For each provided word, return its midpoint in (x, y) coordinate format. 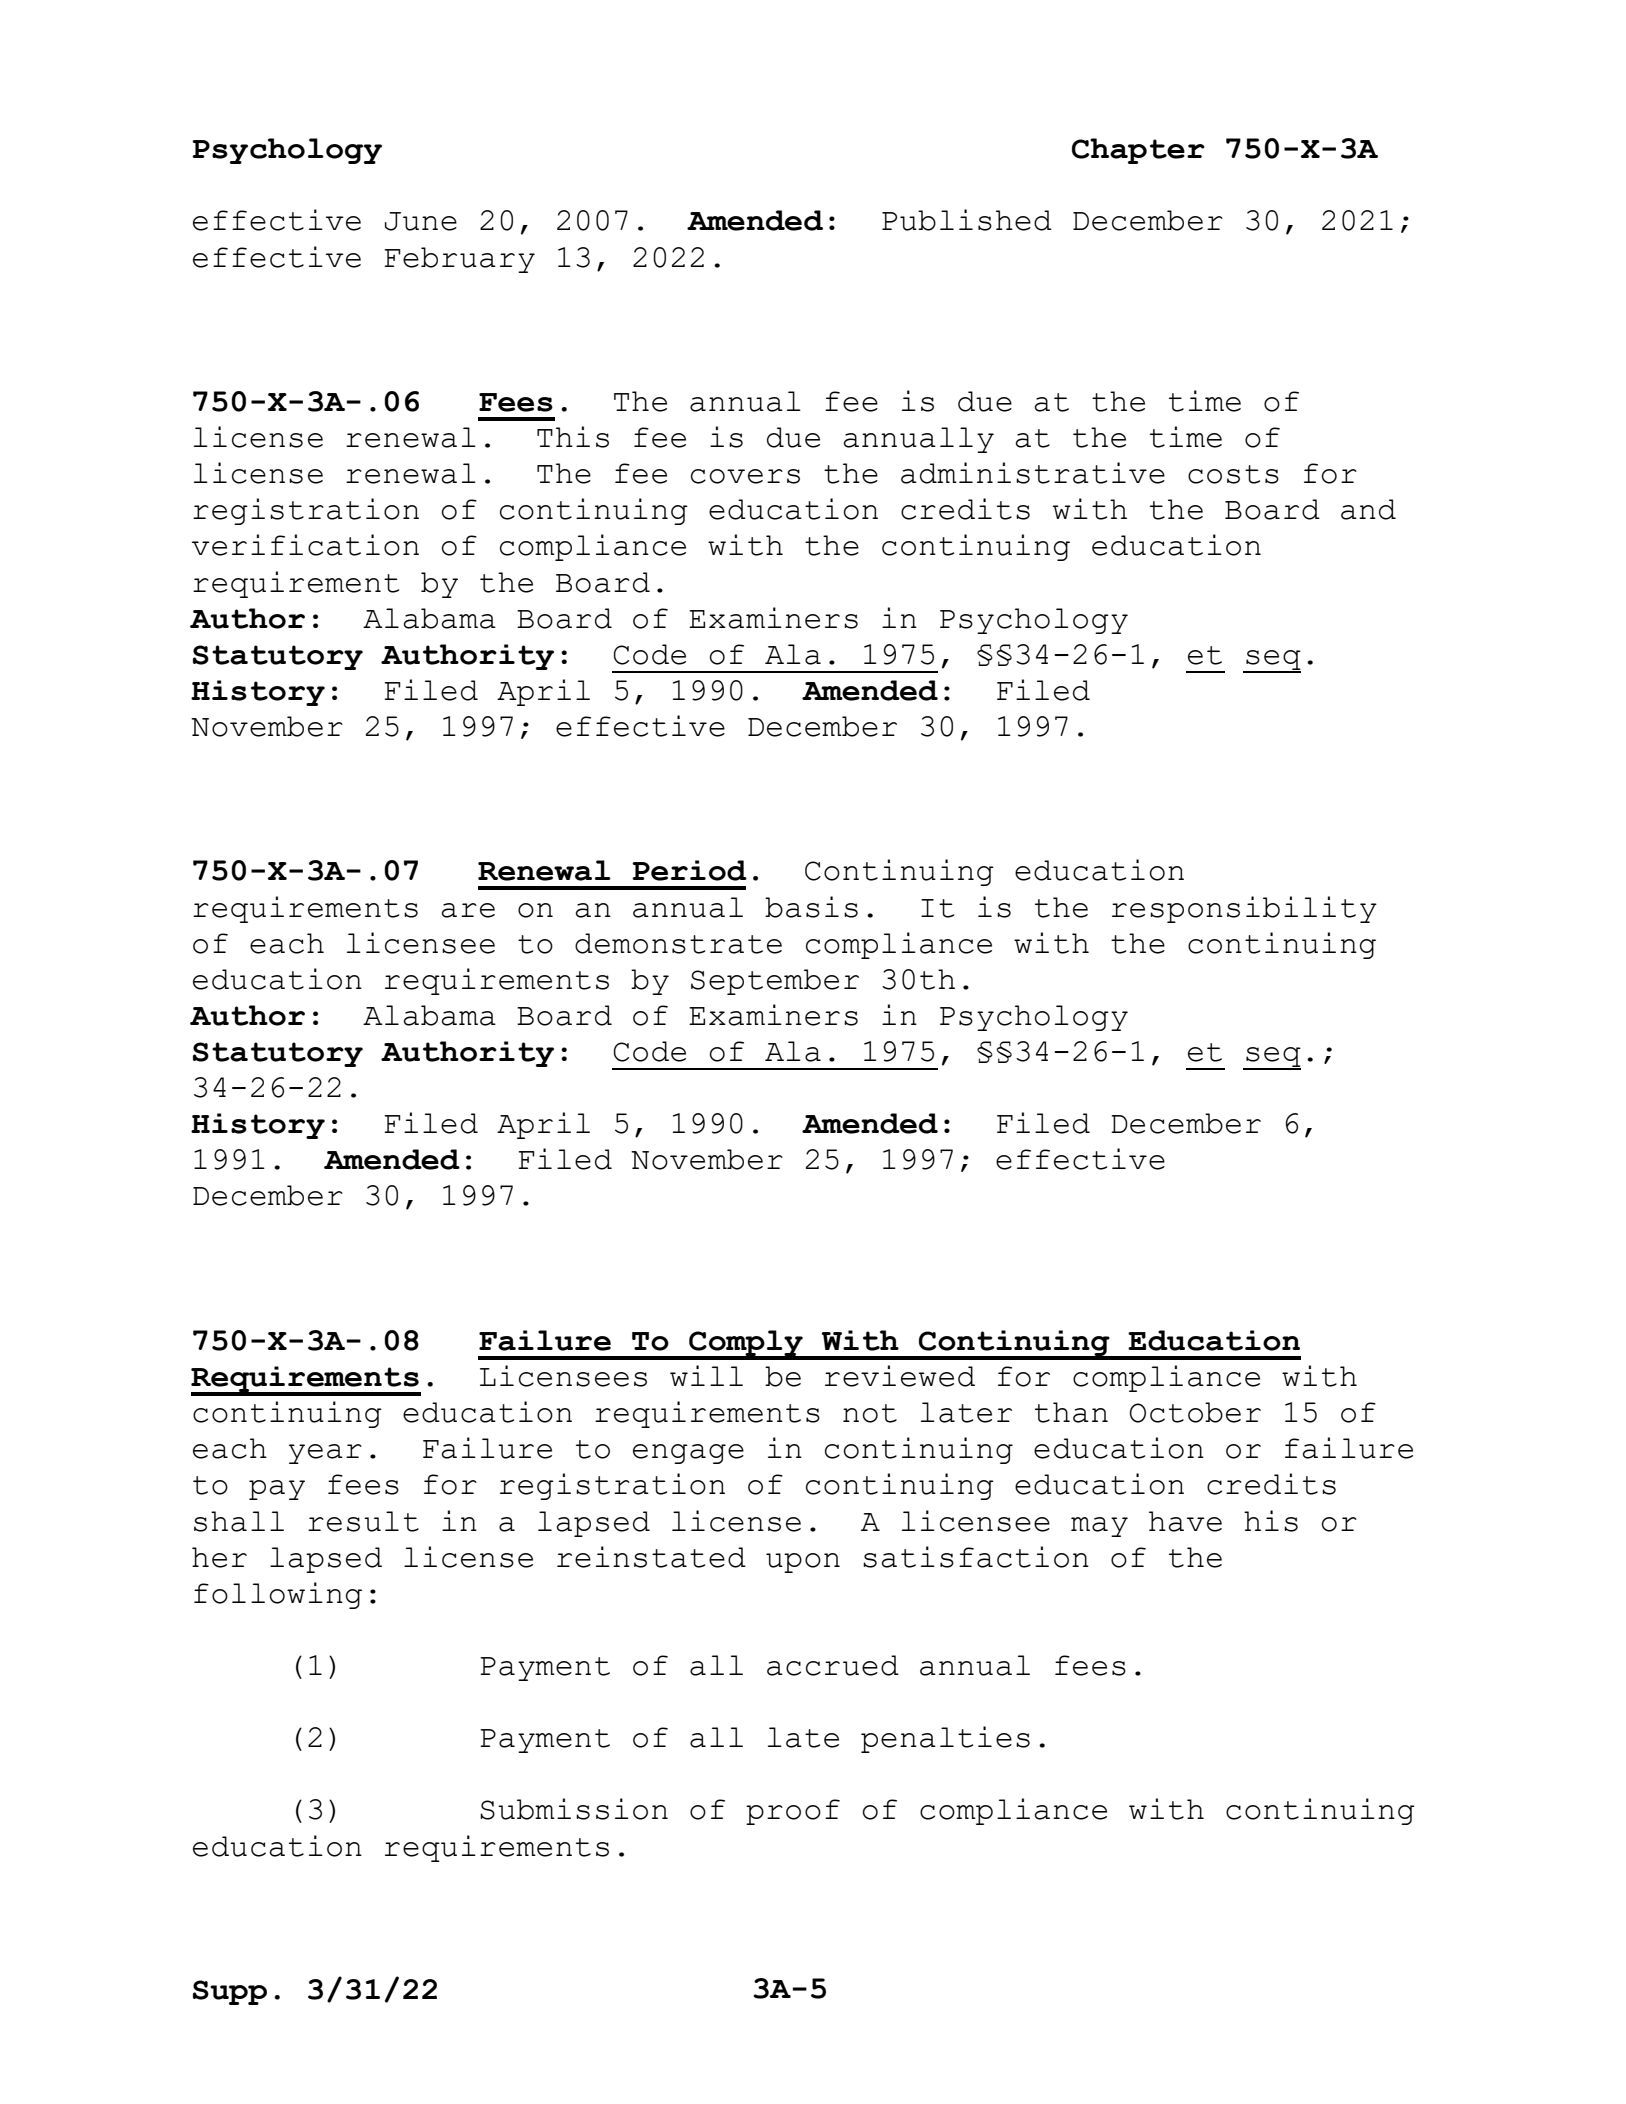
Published (967, 220)
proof (793, 1812)
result (363, 1521)
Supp (230, 1992)
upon (803, 1563)
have (1185, 1521)
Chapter (1138, 151)
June (421, 221)
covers (745, 476)
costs (1233, 474)
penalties (945, 1739)
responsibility (1244, 909)
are (468, 910)
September (775, 982)
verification (305, 545)
